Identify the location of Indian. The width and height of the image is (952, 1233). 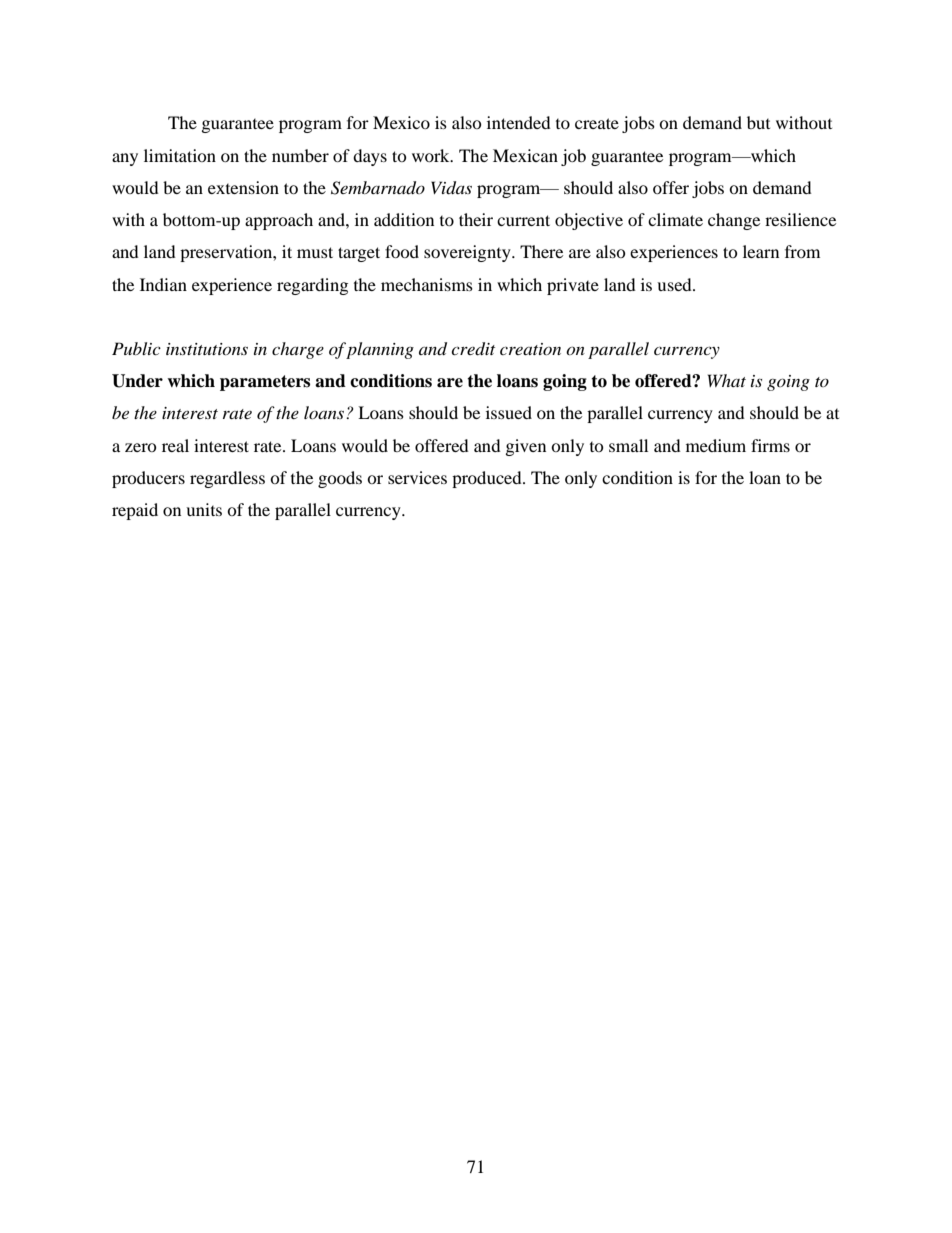
(163, 284).
